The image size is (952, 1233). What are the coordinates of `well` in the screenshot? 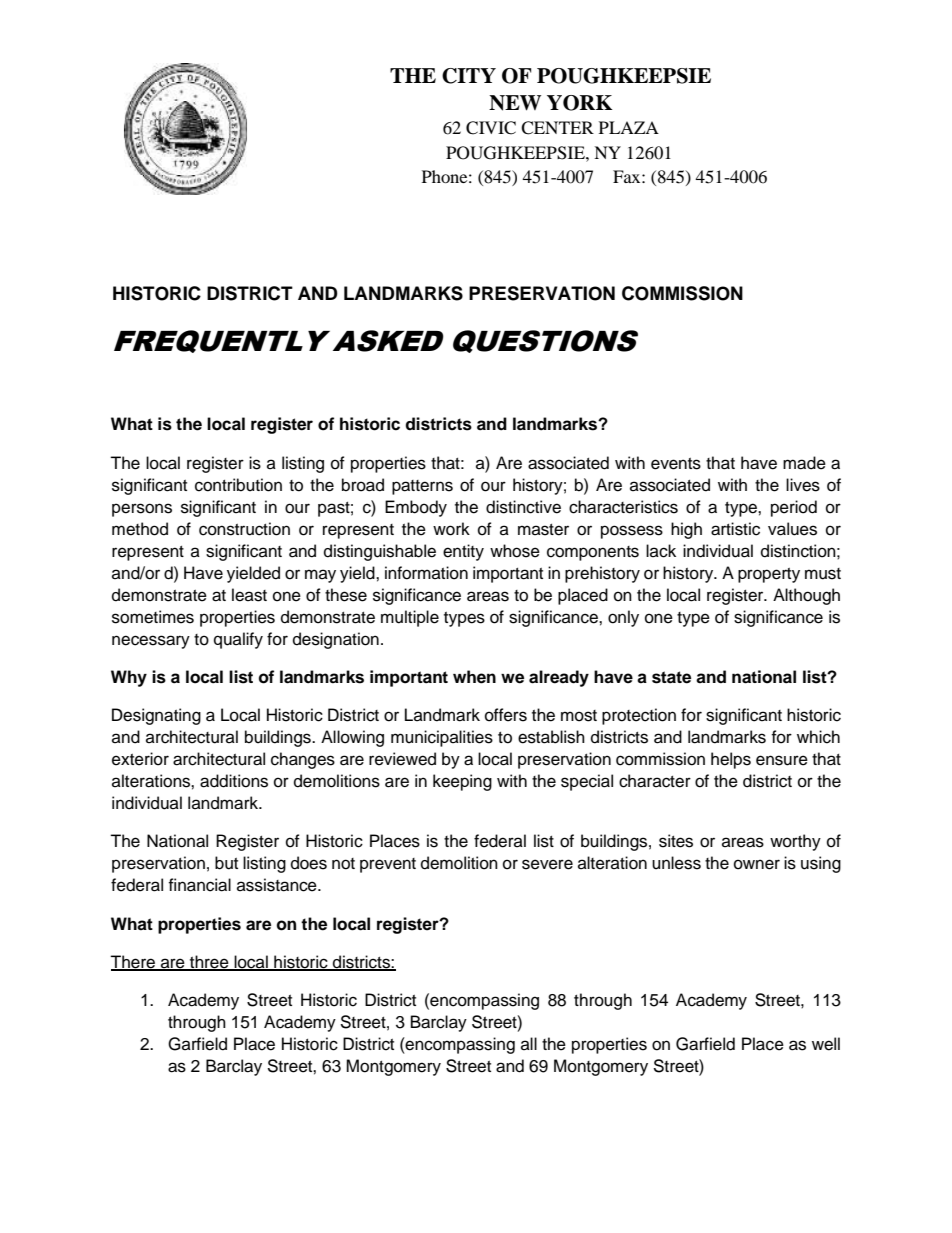 It's located at (826, 1044).
